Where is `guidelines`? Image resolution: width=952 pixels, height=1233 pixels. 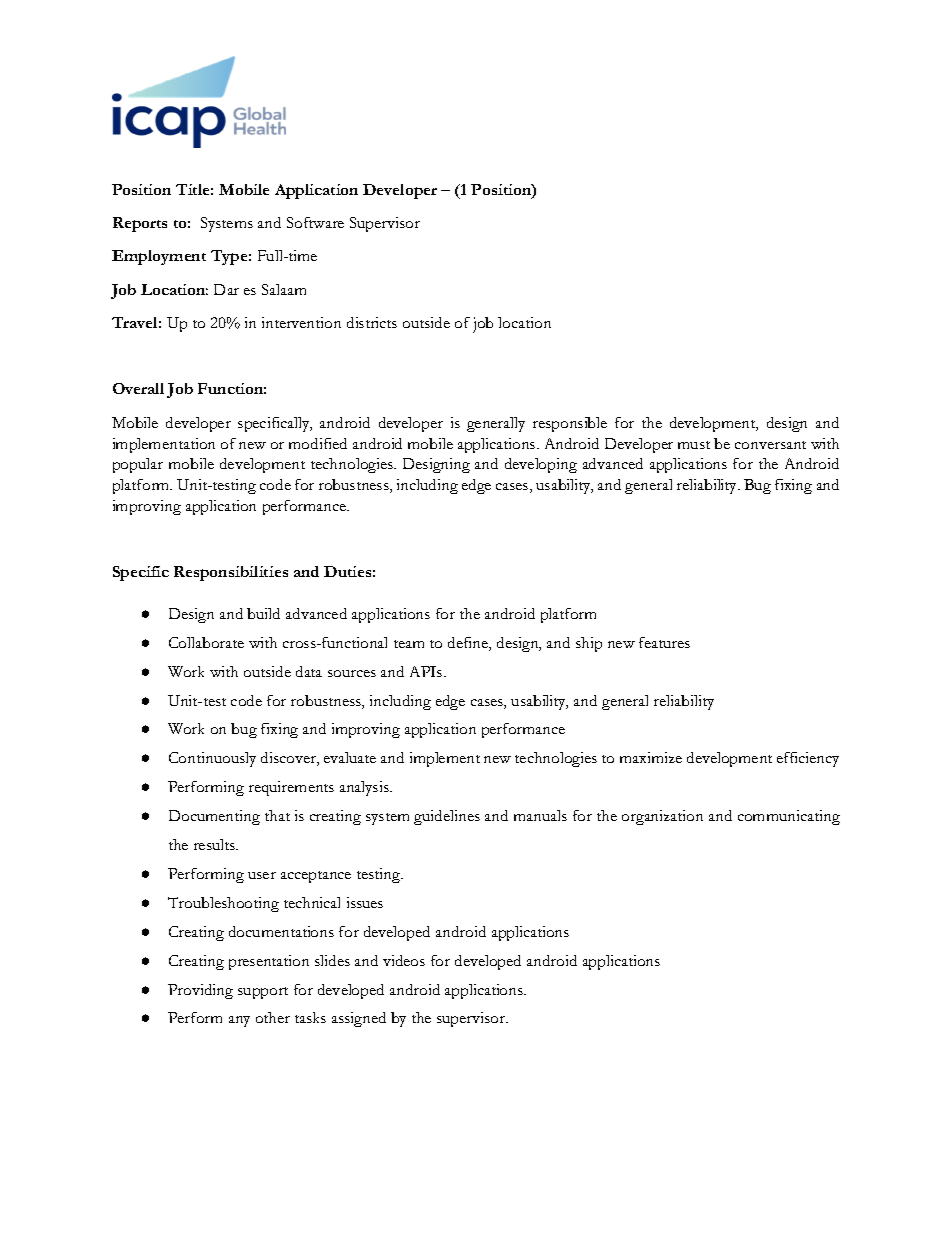 guidelines is located at coordinates (447, 817).
